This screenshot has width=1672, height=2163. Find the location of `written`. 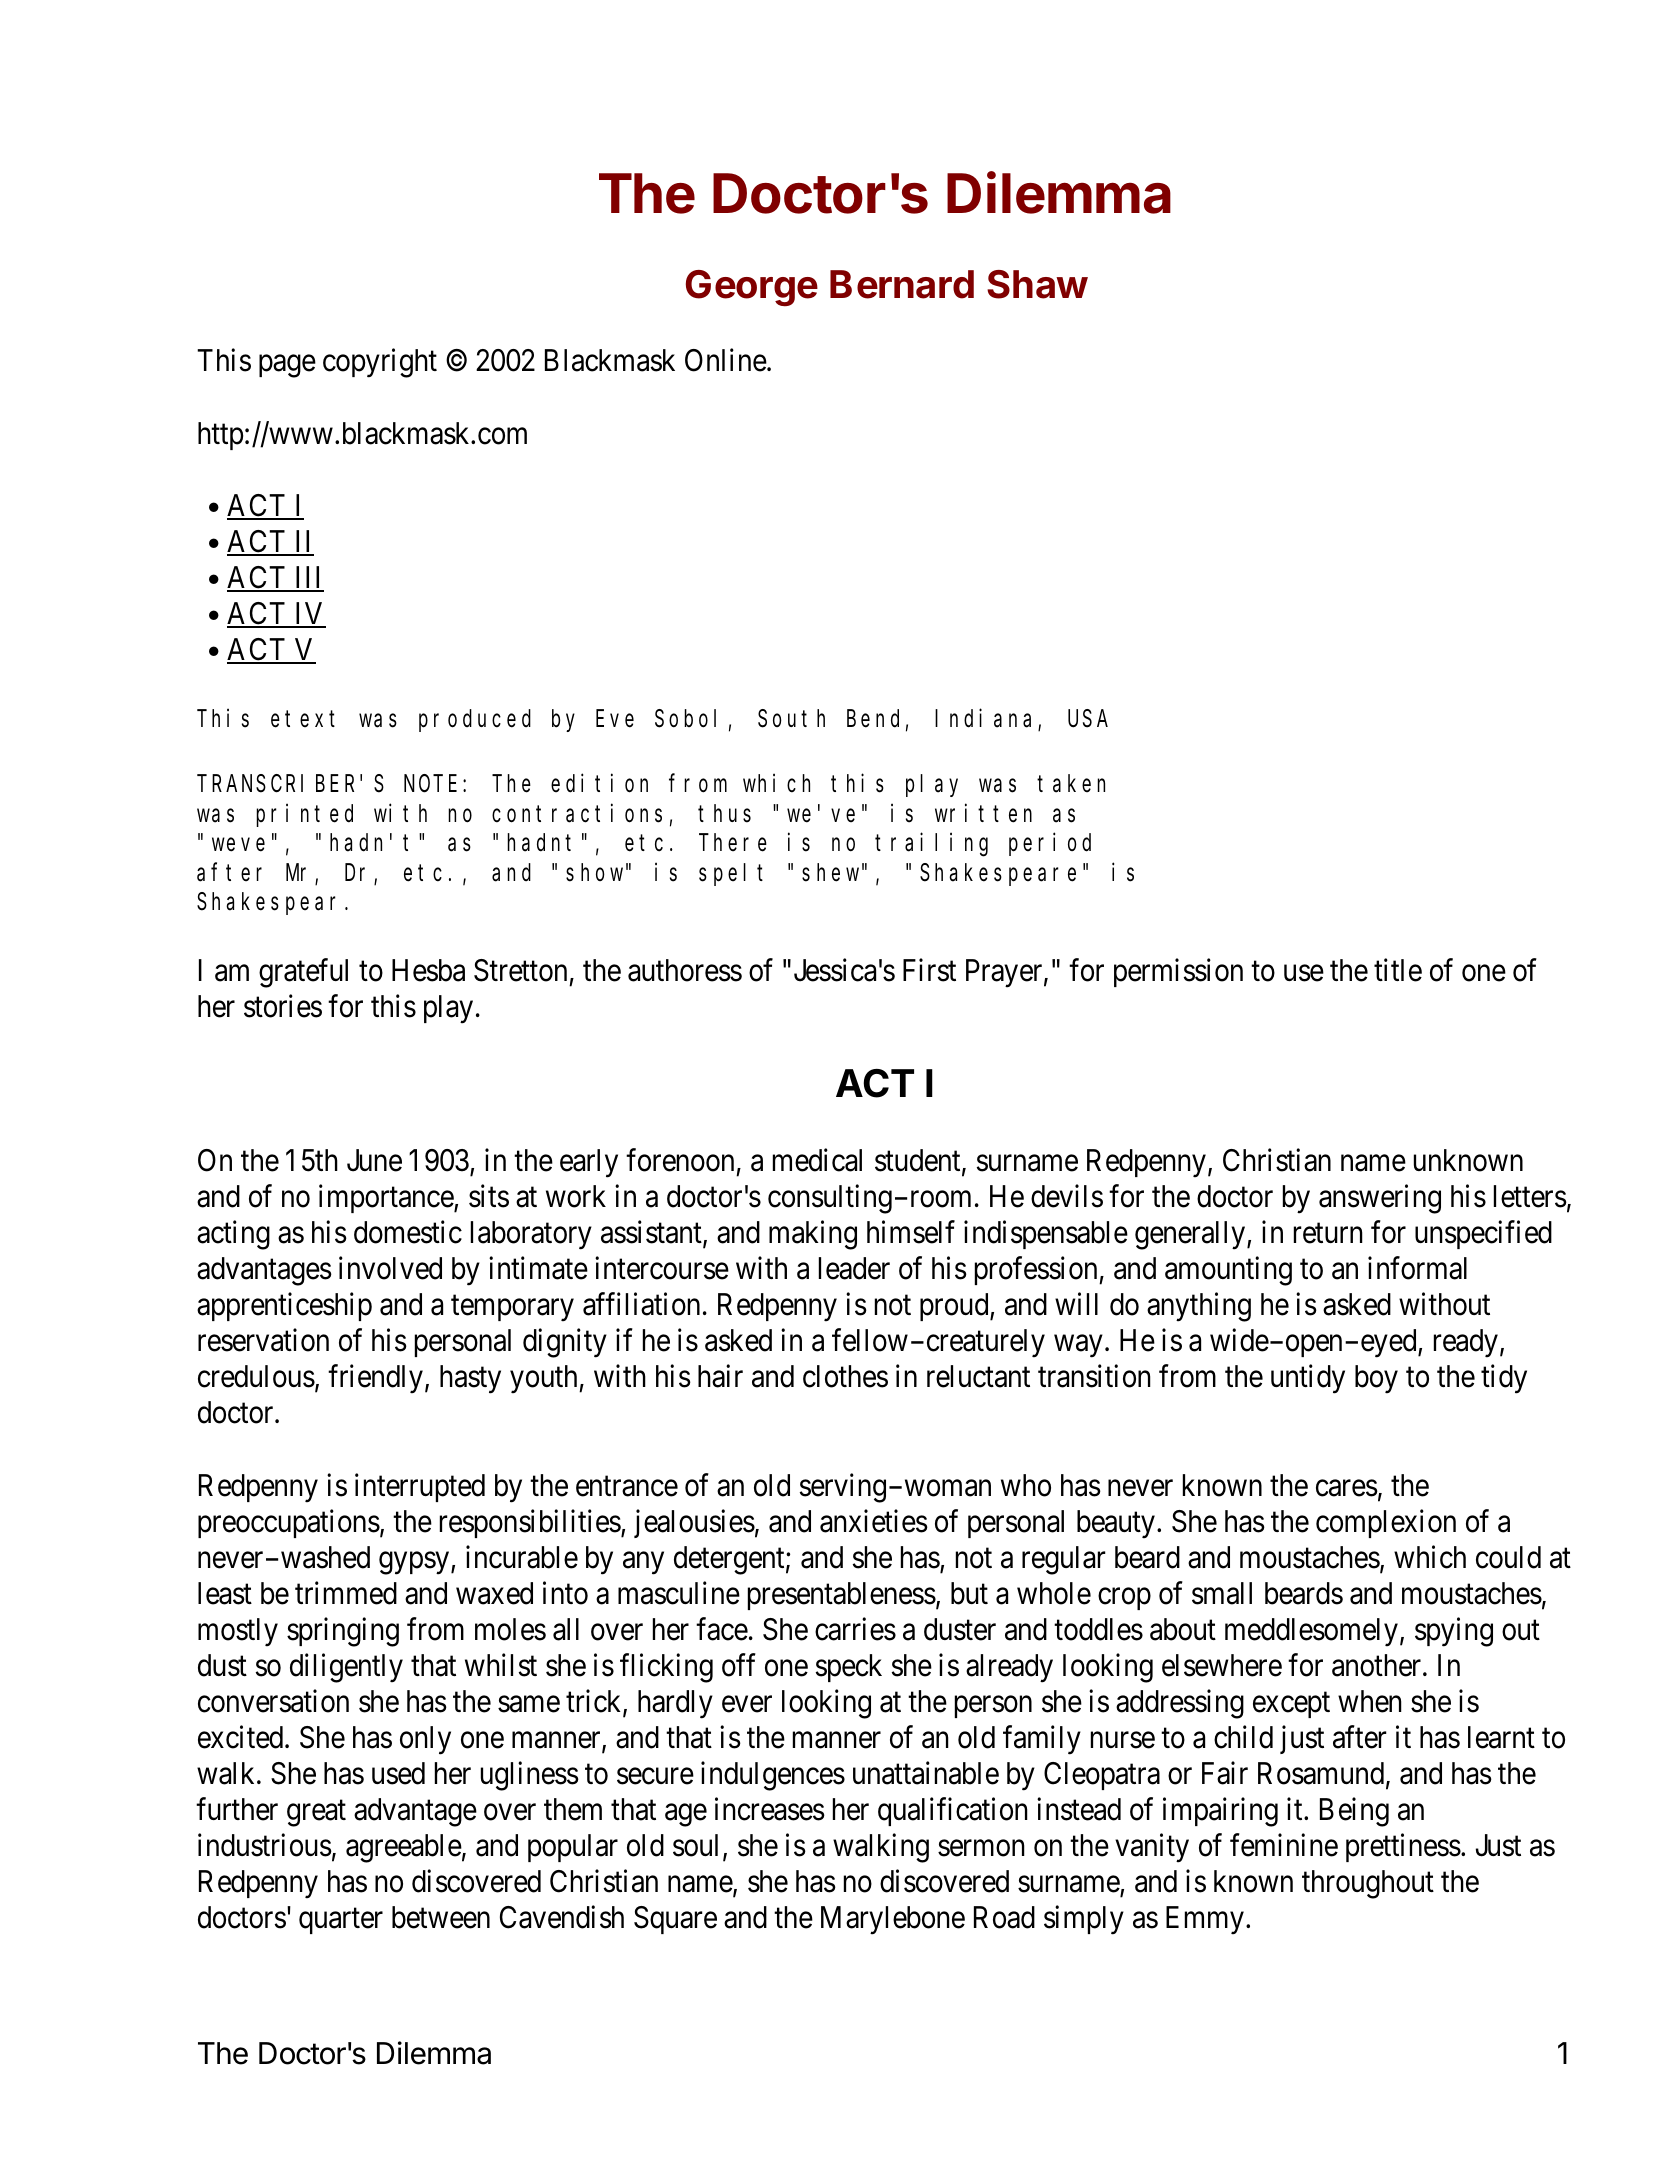

written is located at coordinates (983, 813).
